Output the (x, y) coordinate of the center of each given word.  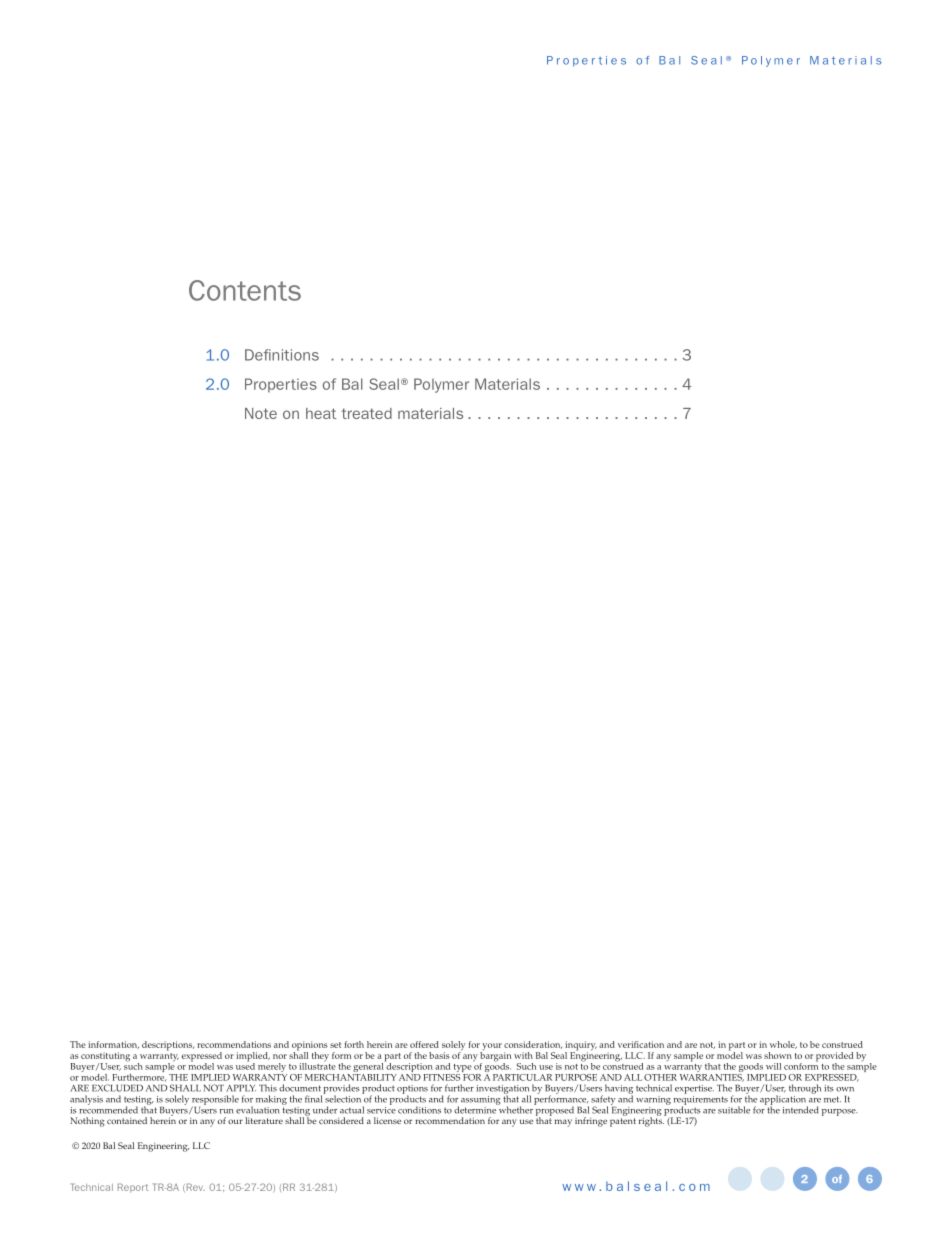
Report (133, 1188)
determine (476, 1109)
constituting (105, 1058)
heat (321, 413)
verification (641, 1044)
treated (367, 413)
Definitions (282, 355)
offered (424, 1044)
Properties (281, 385)
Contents (245, 290)
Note (261, 413)
